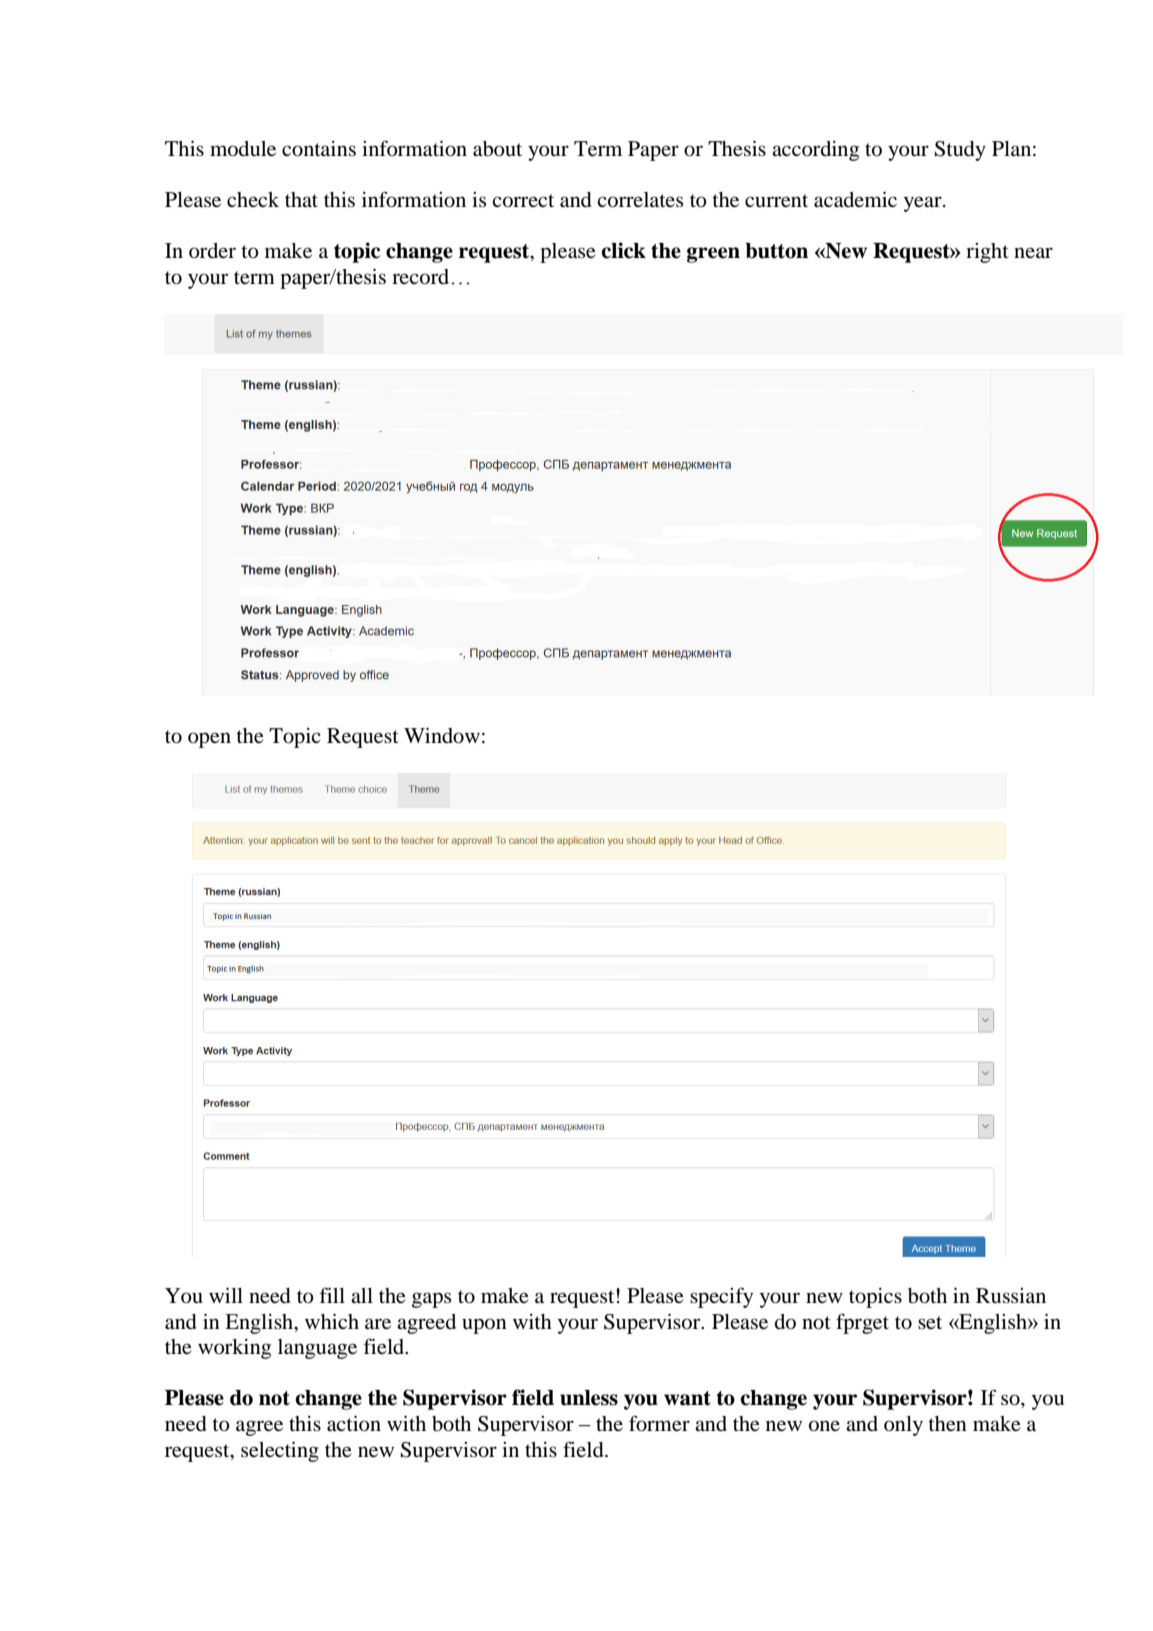 Image resolution: width=1153 pixels, height=1631 pixels. I want to click on action, so click(354, 1424).
